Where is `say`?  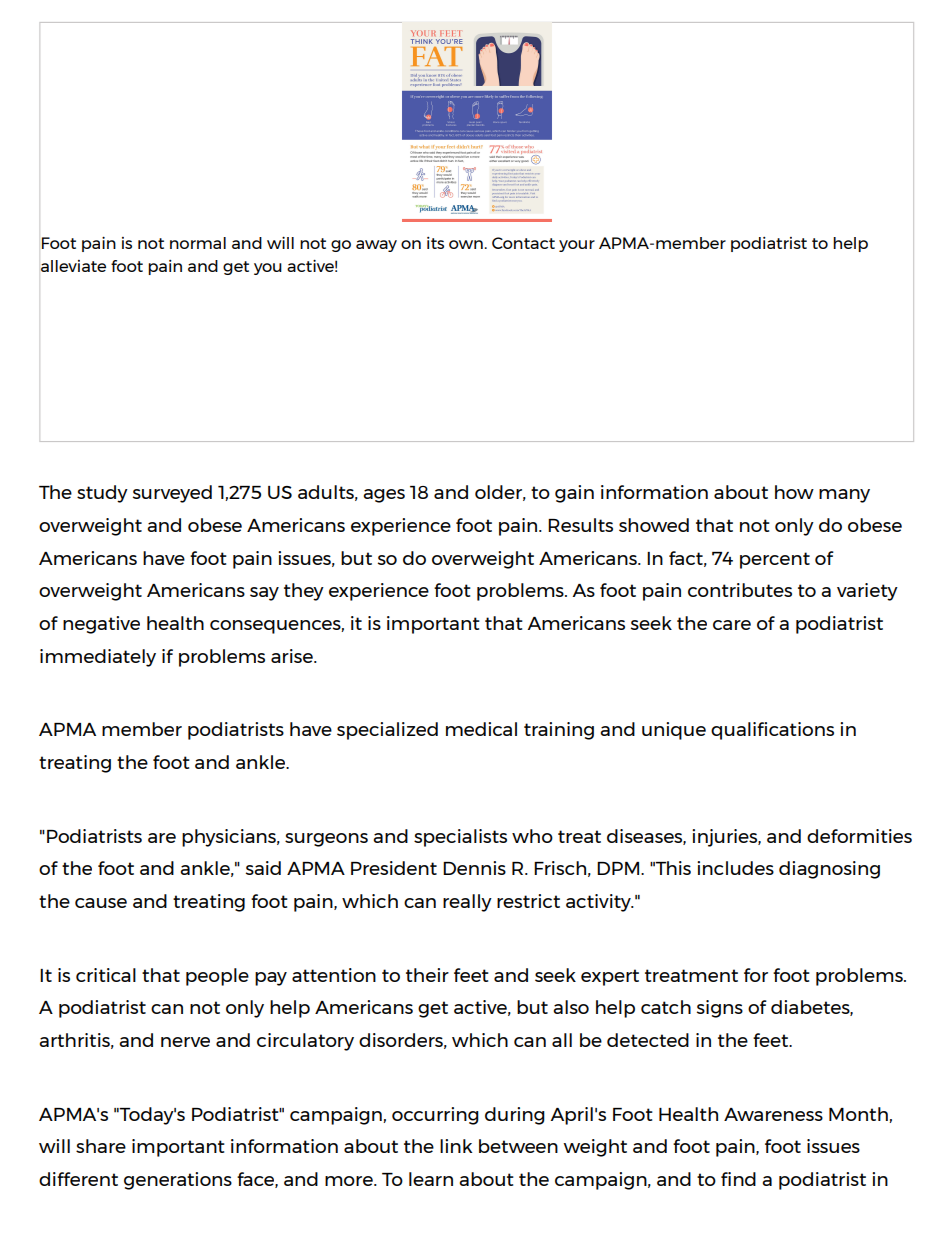
say is located at coordinates (264, 594).
